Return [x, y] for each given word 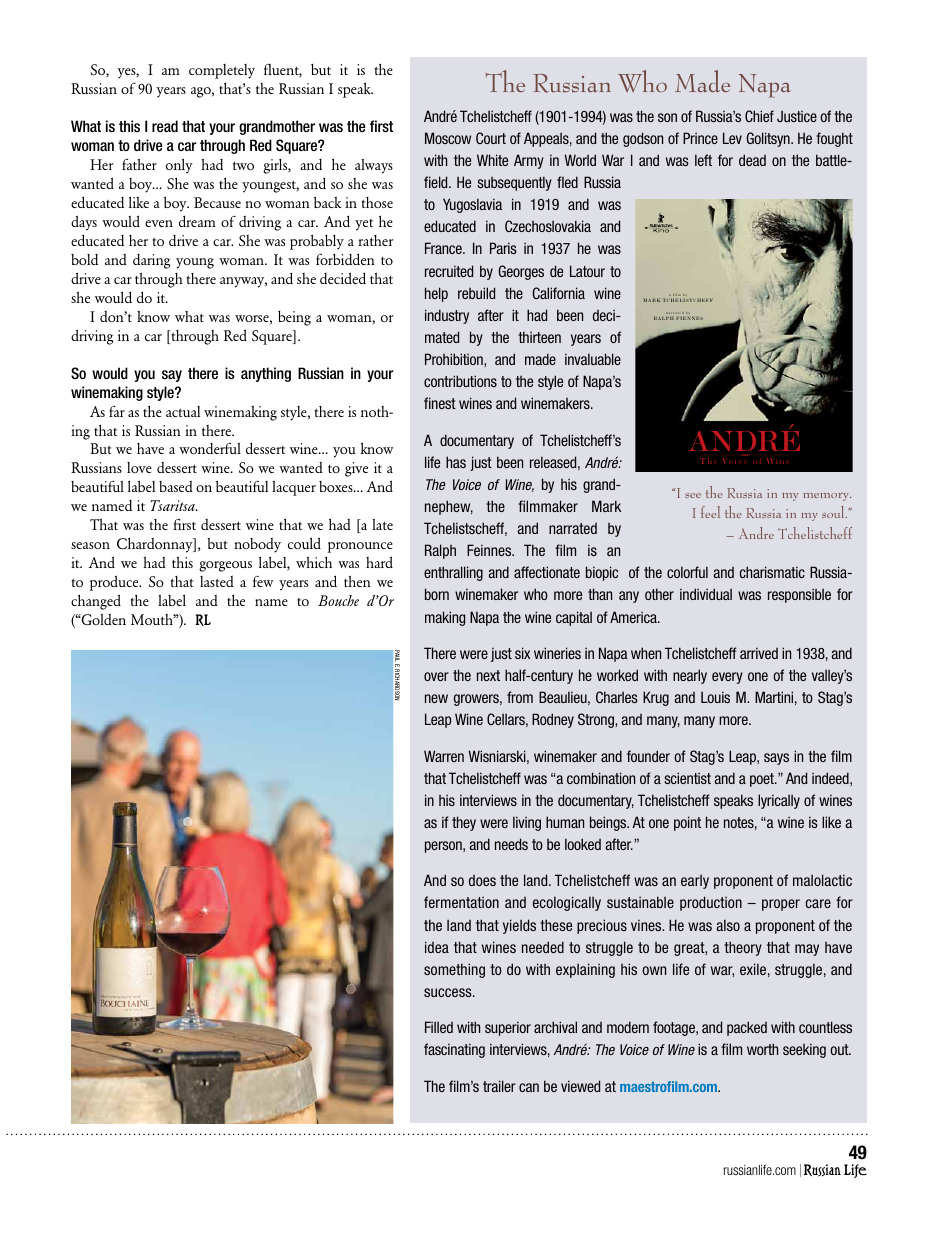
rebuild [476, 293]
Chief [759, 116]
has [456, 462]
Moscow [448, 138]
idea [437, 947]
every [727, 678]
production [711, 903]
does [482, 880]
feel [710, 512]
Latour [587, 271]
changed [96, 602]
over [436, 676]
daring [151, 261]
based [176, 486]
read [165, 126]
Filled [439, 1027]
